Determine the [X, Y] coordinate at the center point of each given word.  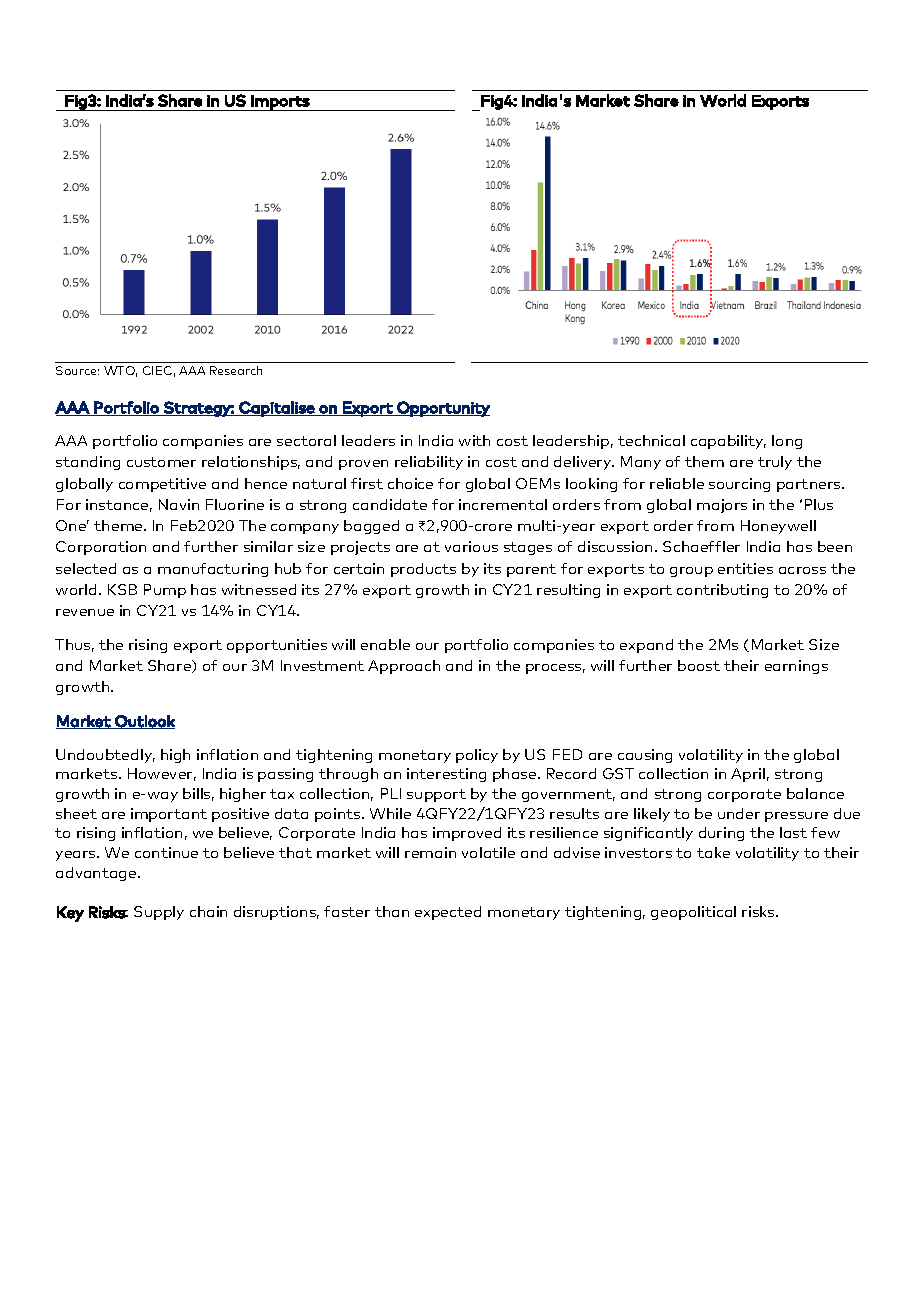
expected [448, 913]
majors [722, 506]
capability [728, 442]
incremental [503, 504]
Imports [280, 103]
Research [236, 370]
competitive [162, 485]
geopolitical [693, 913]
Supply [159, 913]
